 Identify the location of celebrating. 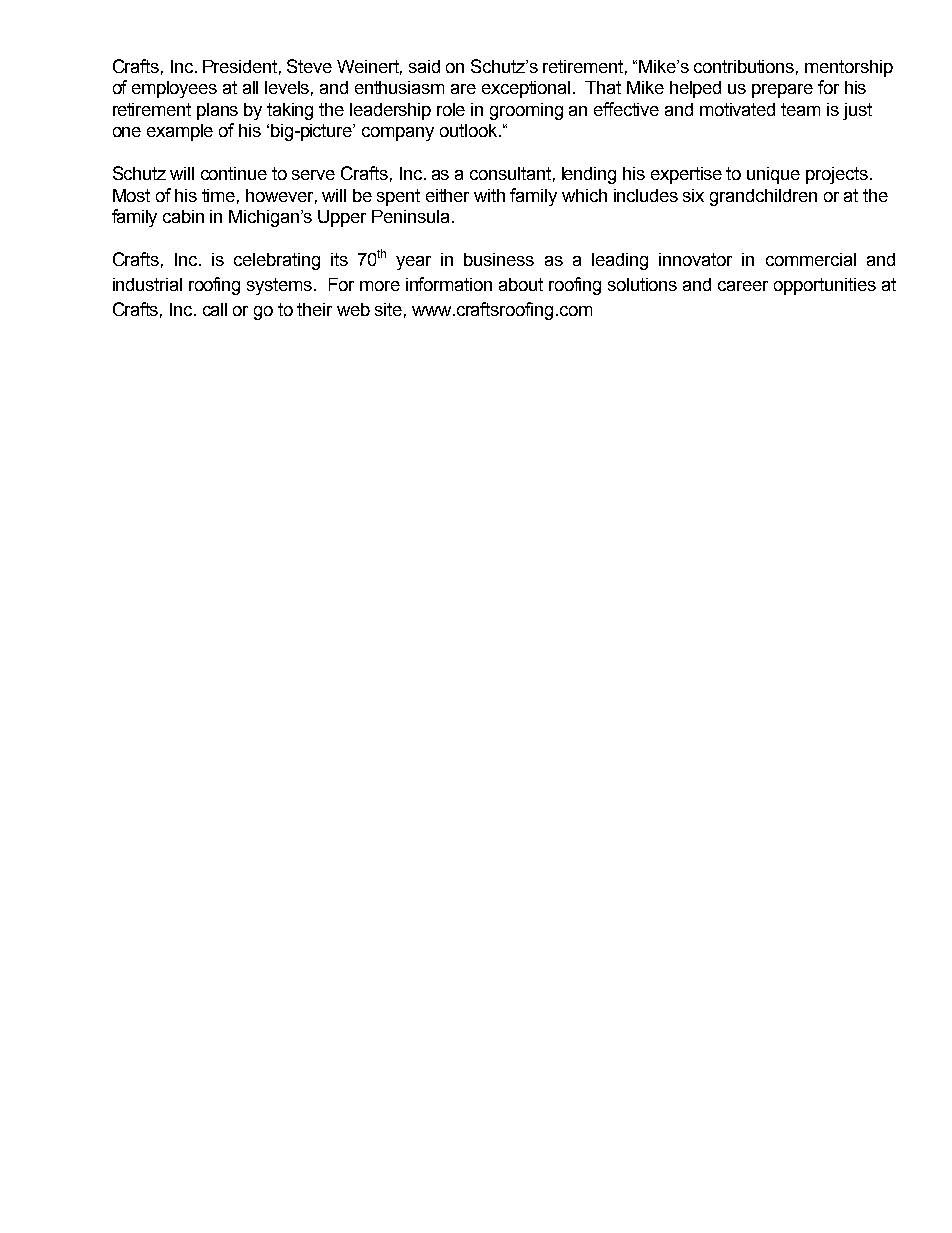
(277, 261).
